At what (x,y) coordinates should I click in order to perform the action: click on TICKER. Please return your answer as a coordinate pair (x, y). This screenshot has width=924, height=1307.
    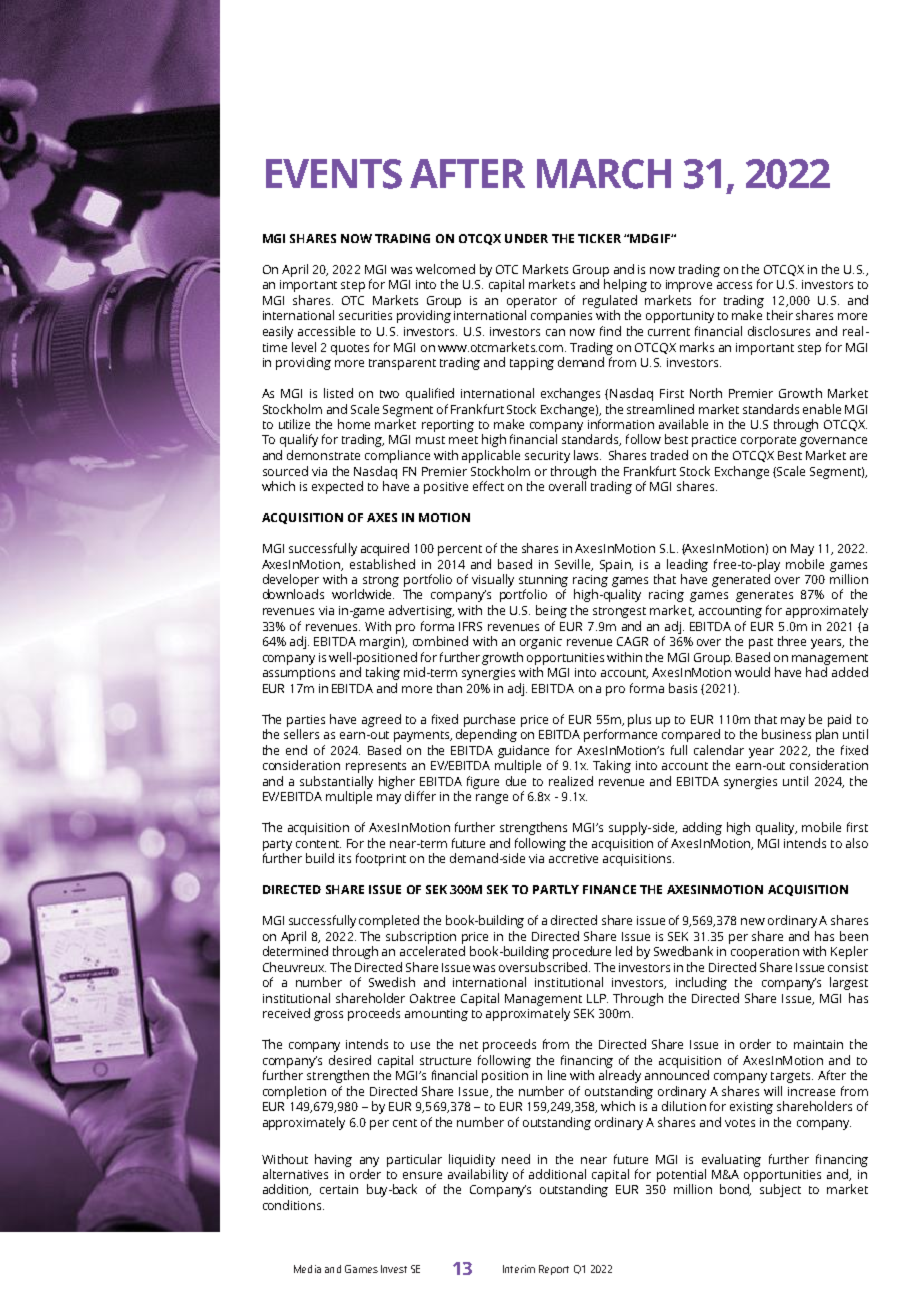
    Looking at the image, I should click on (599, 238).
